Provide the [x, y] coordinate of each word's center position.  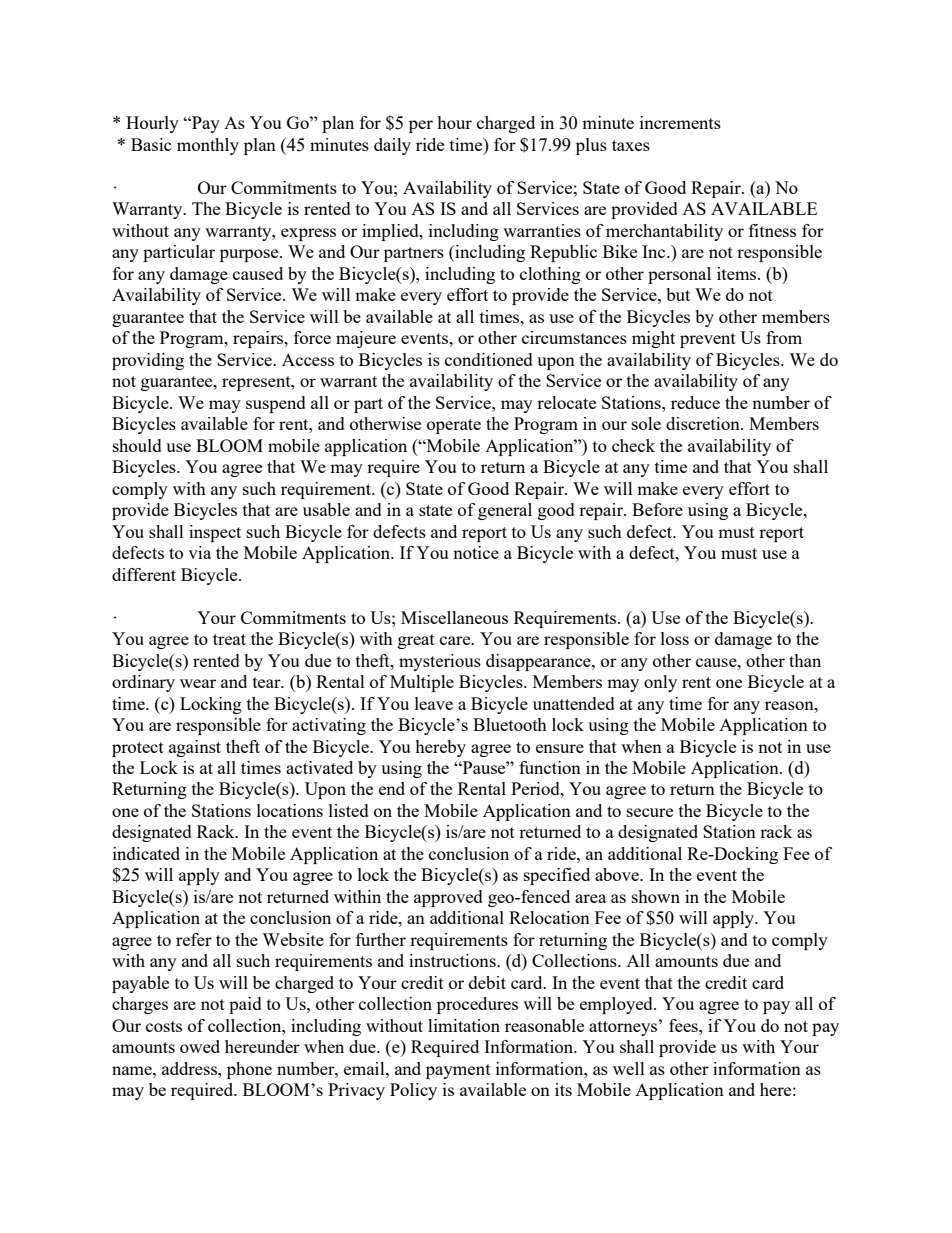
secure [650, 812]
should [137, 445]
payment [458, 1071]
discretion [704, 423]
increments [680, 122]
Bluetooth [510, 724]
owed [200, 1046]
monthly [208, 146]
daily [392, 146]
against [195, 748]
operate [454, 426]
